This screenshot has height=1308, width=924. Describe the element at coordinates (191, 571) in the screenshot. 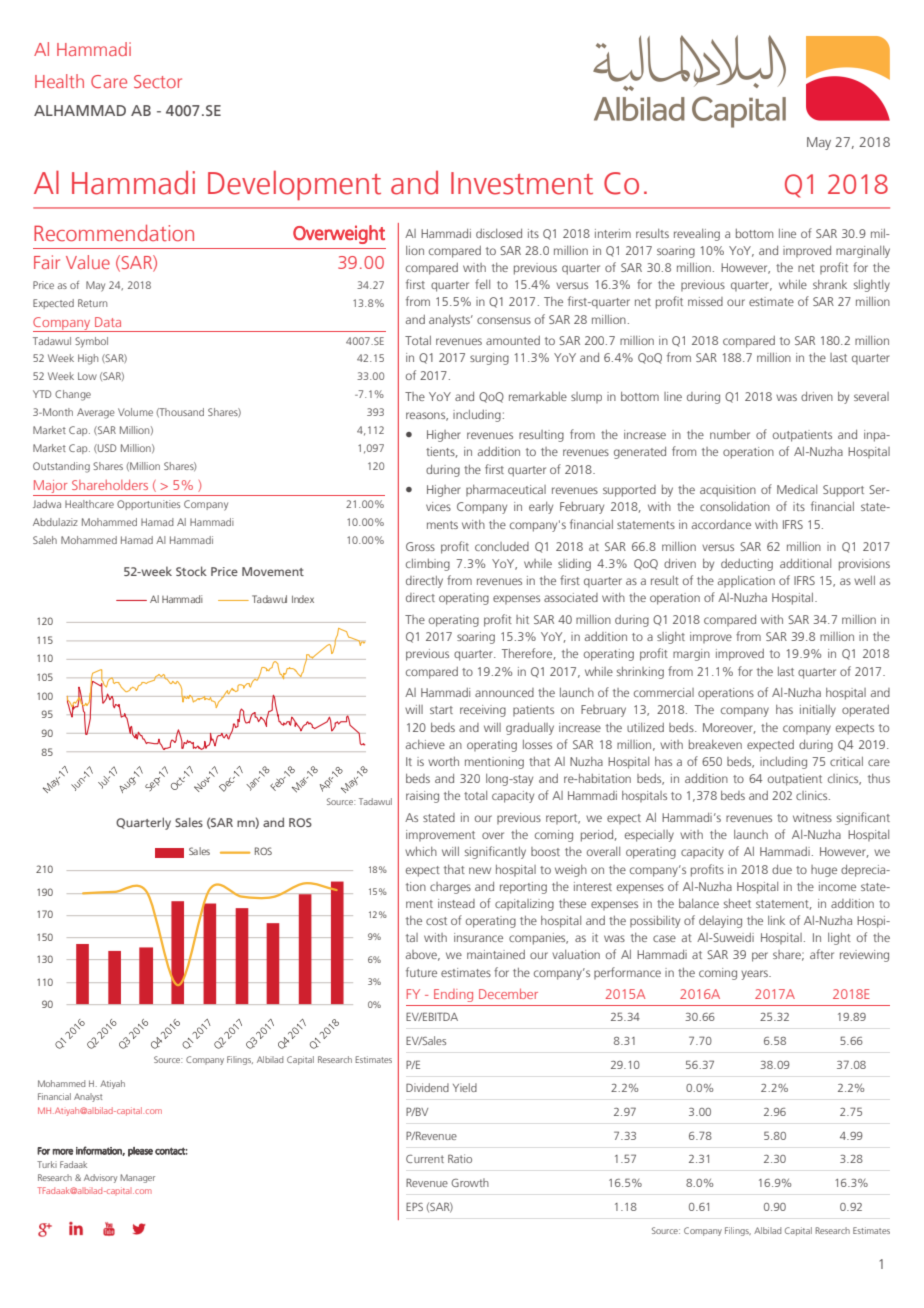

I see `Stock` at that location.
